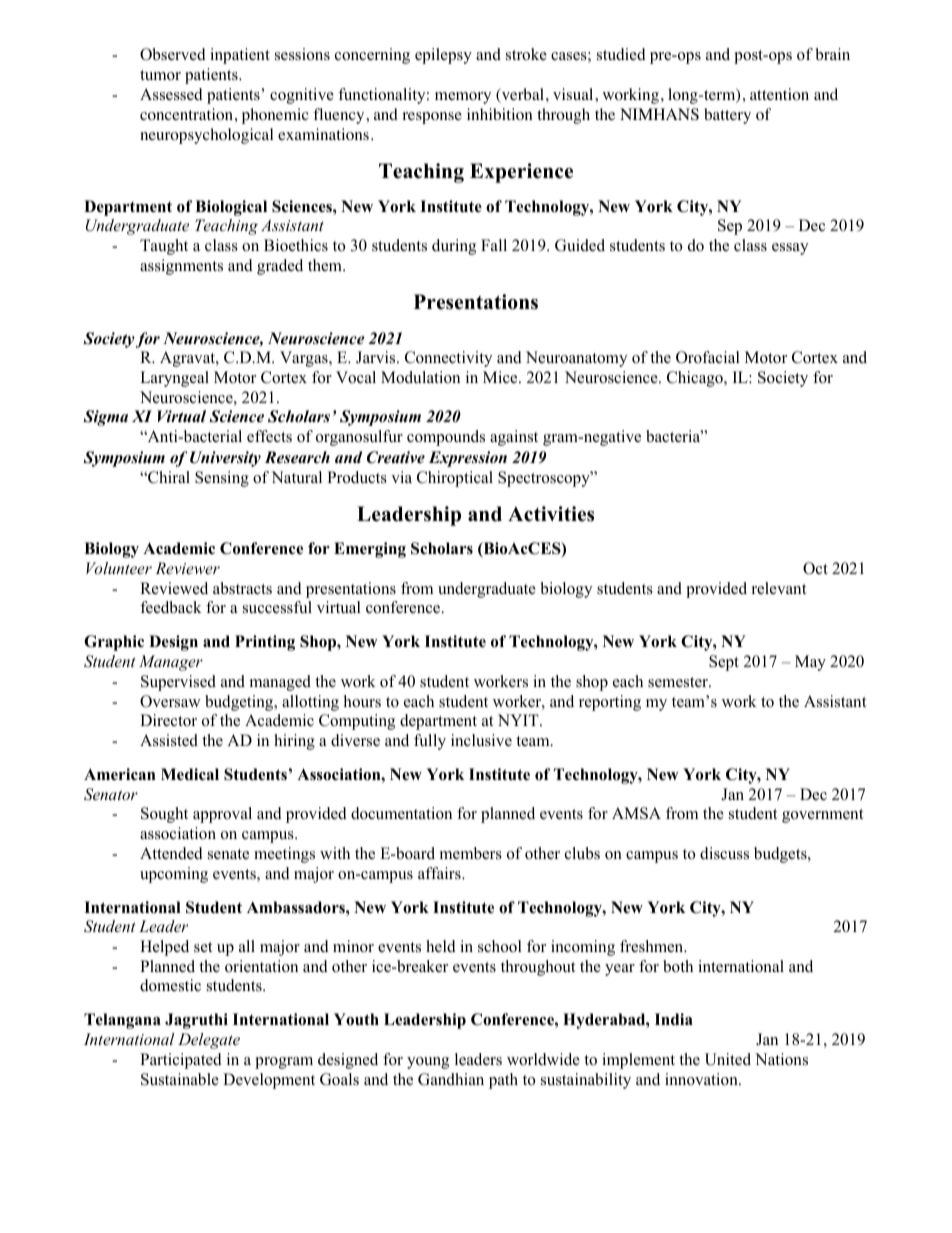 The width and height of the screenshot is (952, 1233). Describe the element at coordinates (679, 682) in the screenshot. I see `semester` at that location.
